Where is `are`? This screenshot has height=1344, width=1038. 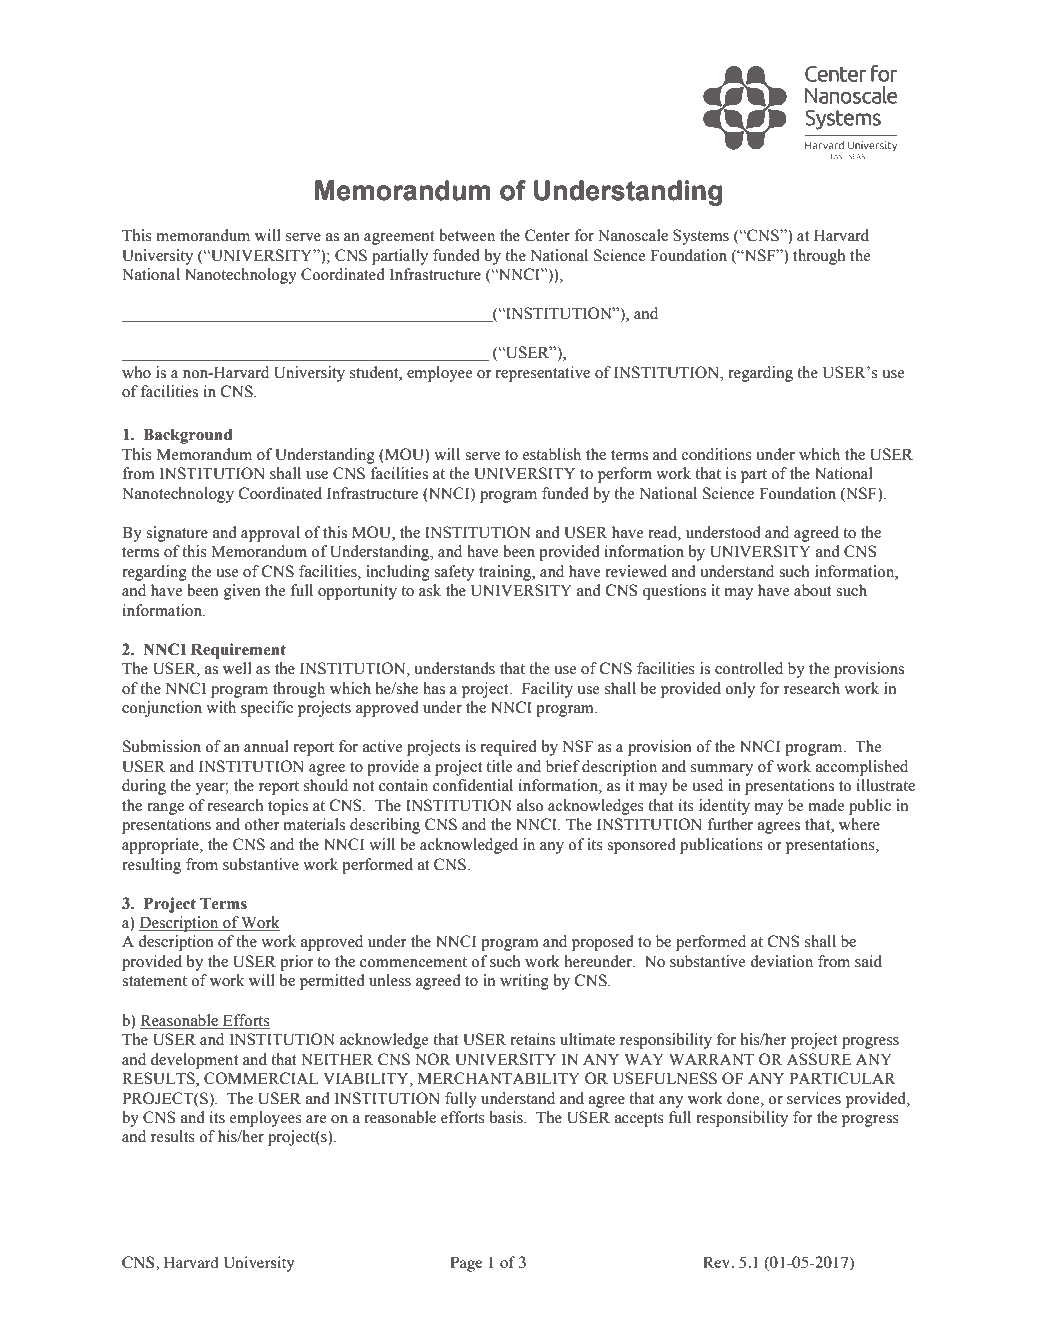
are is located at coordinates (316, 1119).
